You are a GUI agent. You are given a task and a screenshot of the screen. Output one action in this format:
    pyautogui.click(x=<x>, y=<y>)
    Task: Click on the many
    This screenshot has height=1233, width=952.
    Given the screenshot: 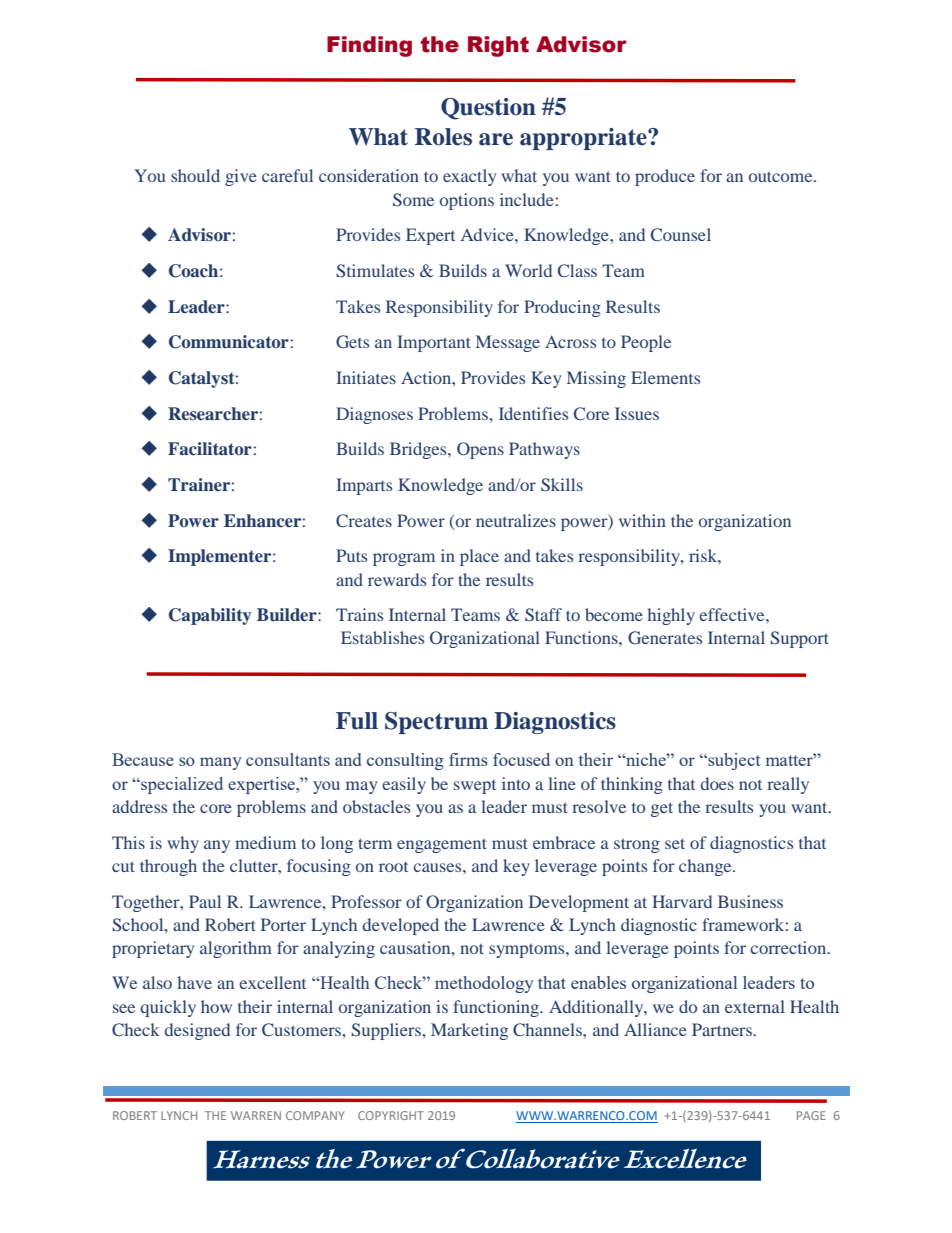 What is the action you would take?
    pyautogui.click(x=221, y=763)
